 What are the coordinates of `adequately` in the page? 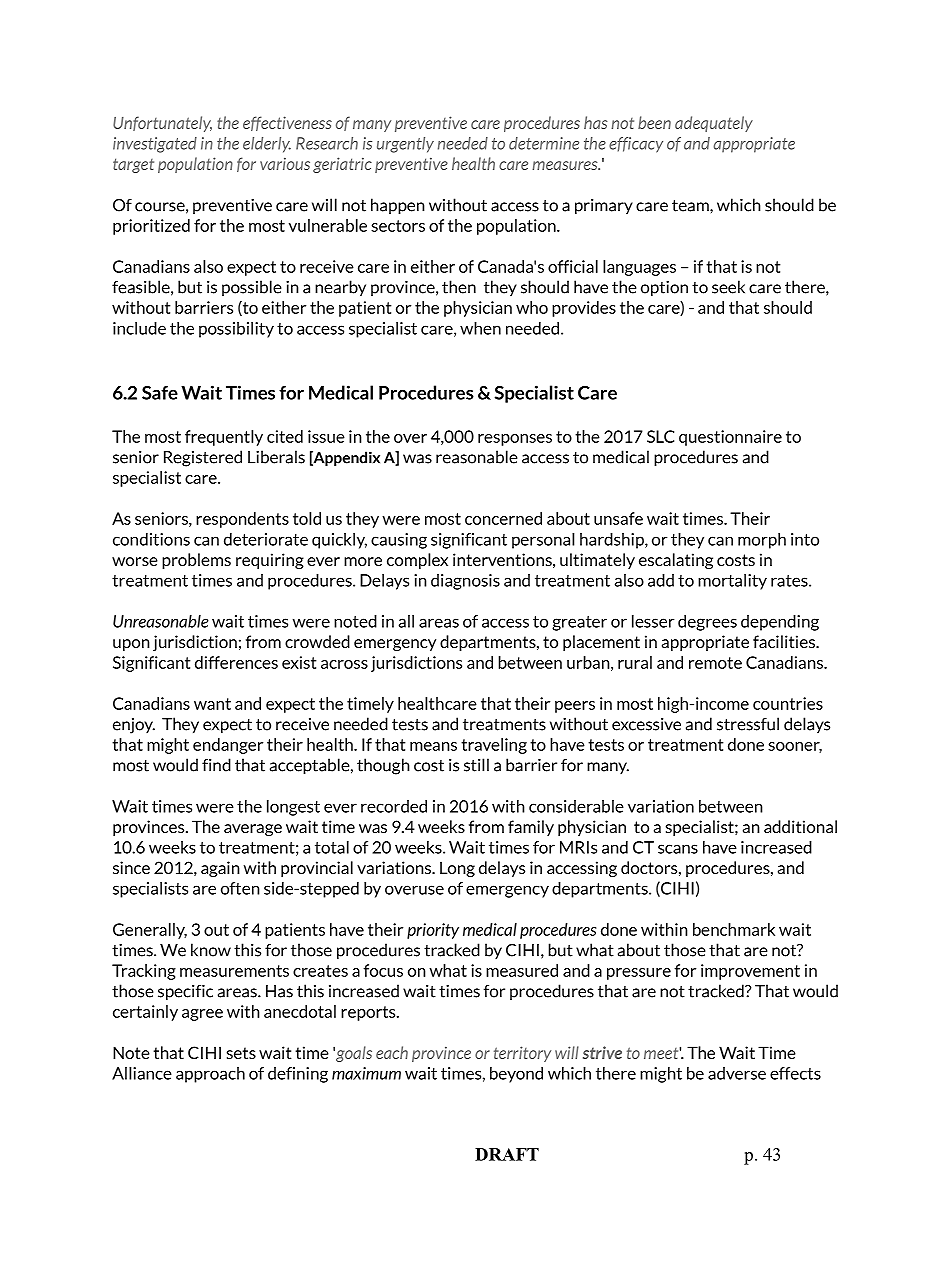 It's located at (714, 124).
